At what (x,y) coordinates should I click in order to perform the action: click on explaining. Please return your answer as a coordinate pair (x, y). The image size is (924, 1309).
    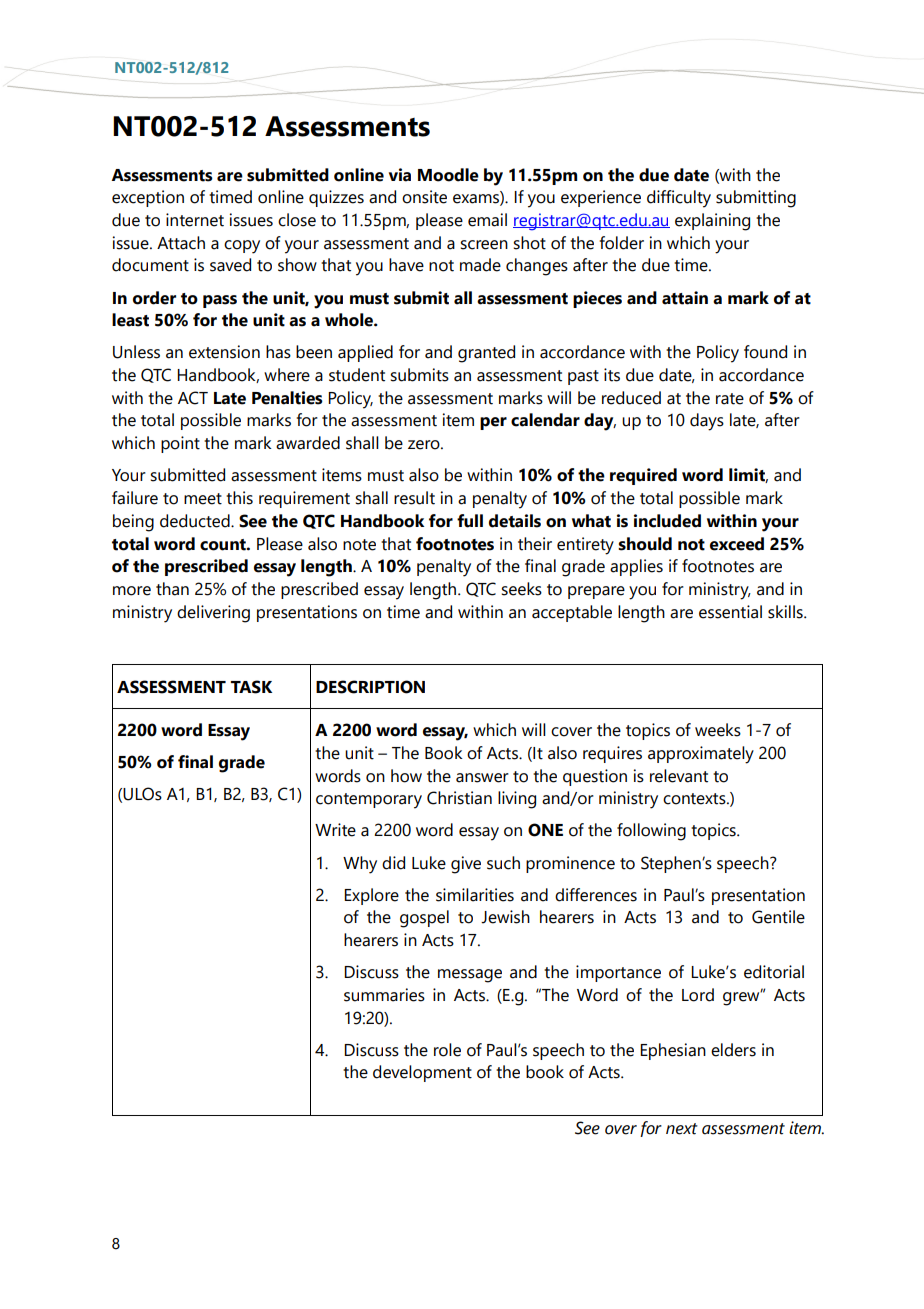
    Looking at the image, I should click on (712, 222).
